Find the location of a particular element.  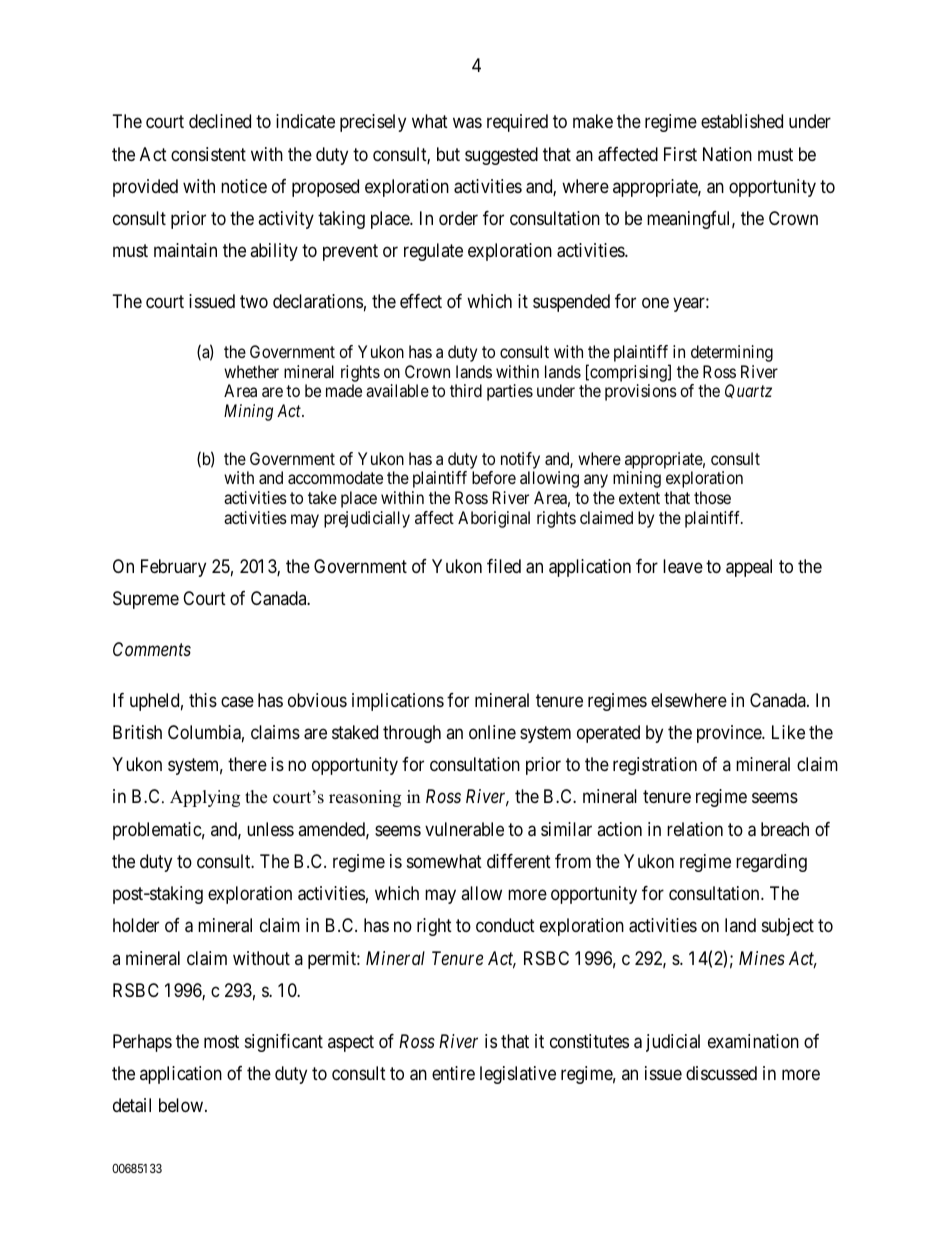

third is located at coordinates (466, 390).
